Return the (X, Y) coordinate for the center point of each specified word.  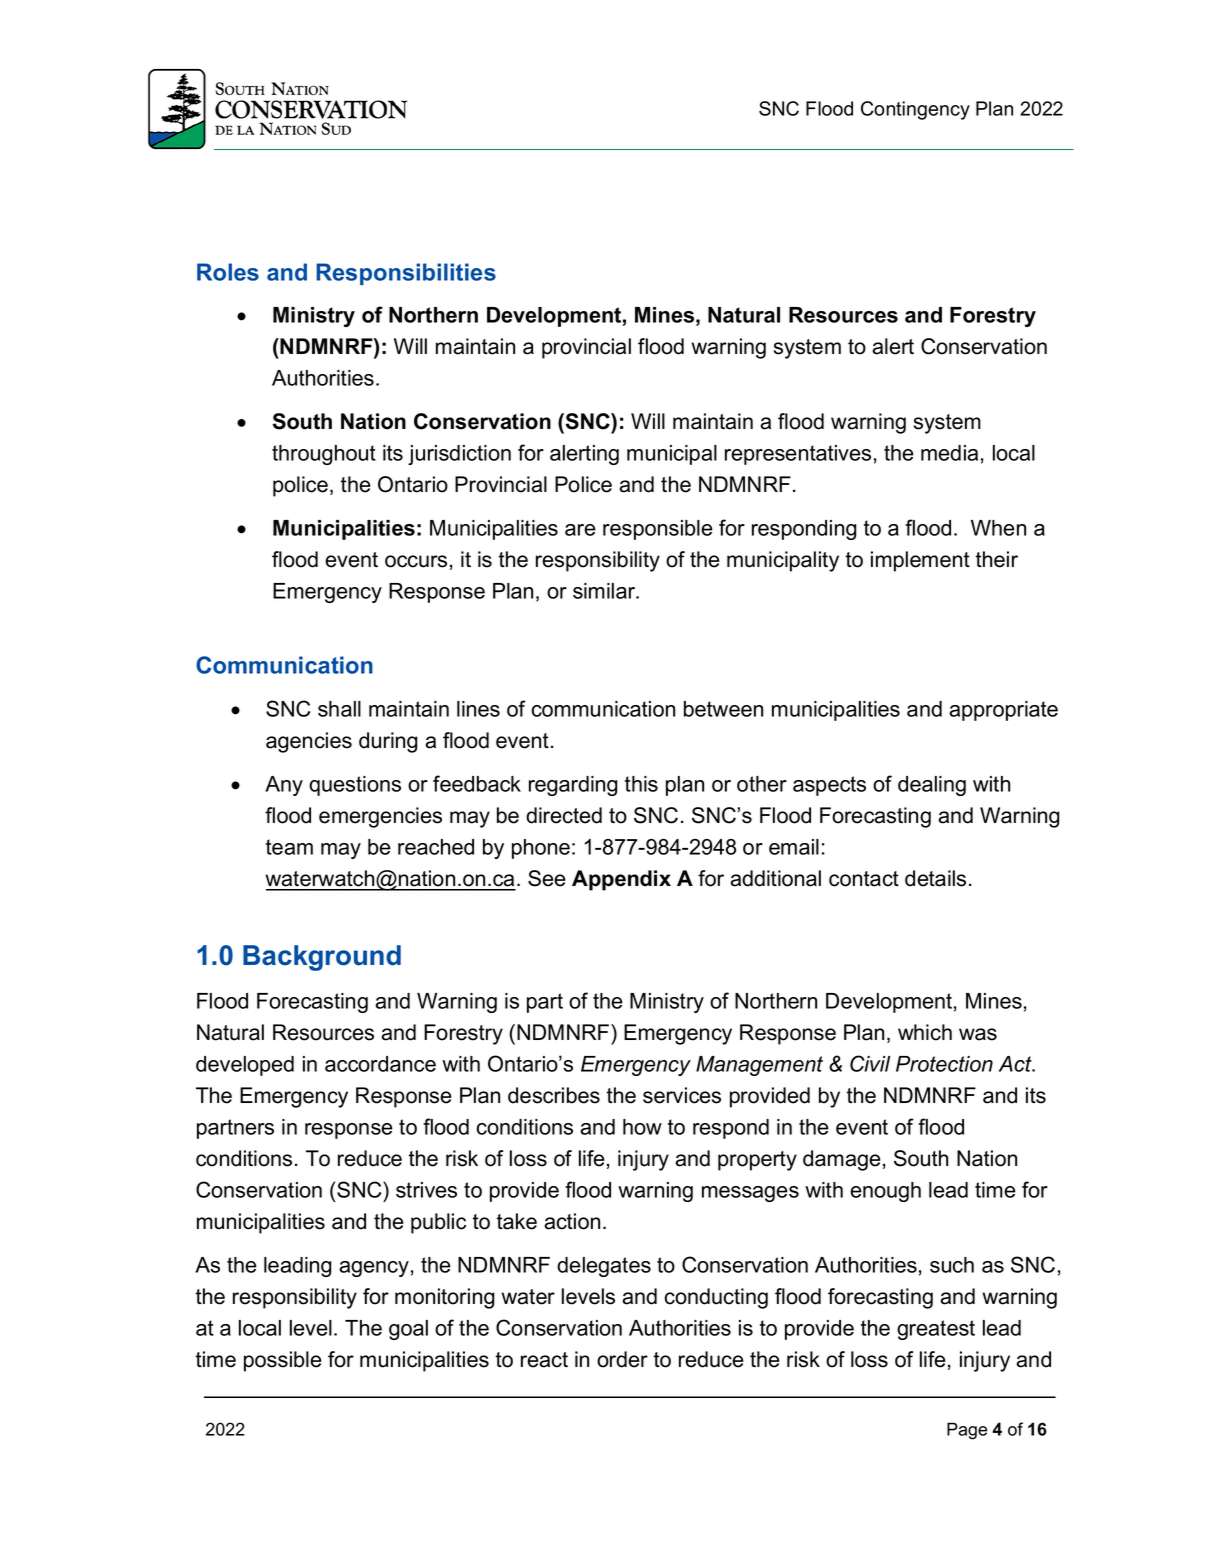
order (622, 1359)
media (949, 453)
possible (282, 1361)
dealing (932, 786)
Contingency (915, 110)
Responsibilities (406, 274)
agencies (309, 742)
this (641, 784)
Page (967, 1431)
